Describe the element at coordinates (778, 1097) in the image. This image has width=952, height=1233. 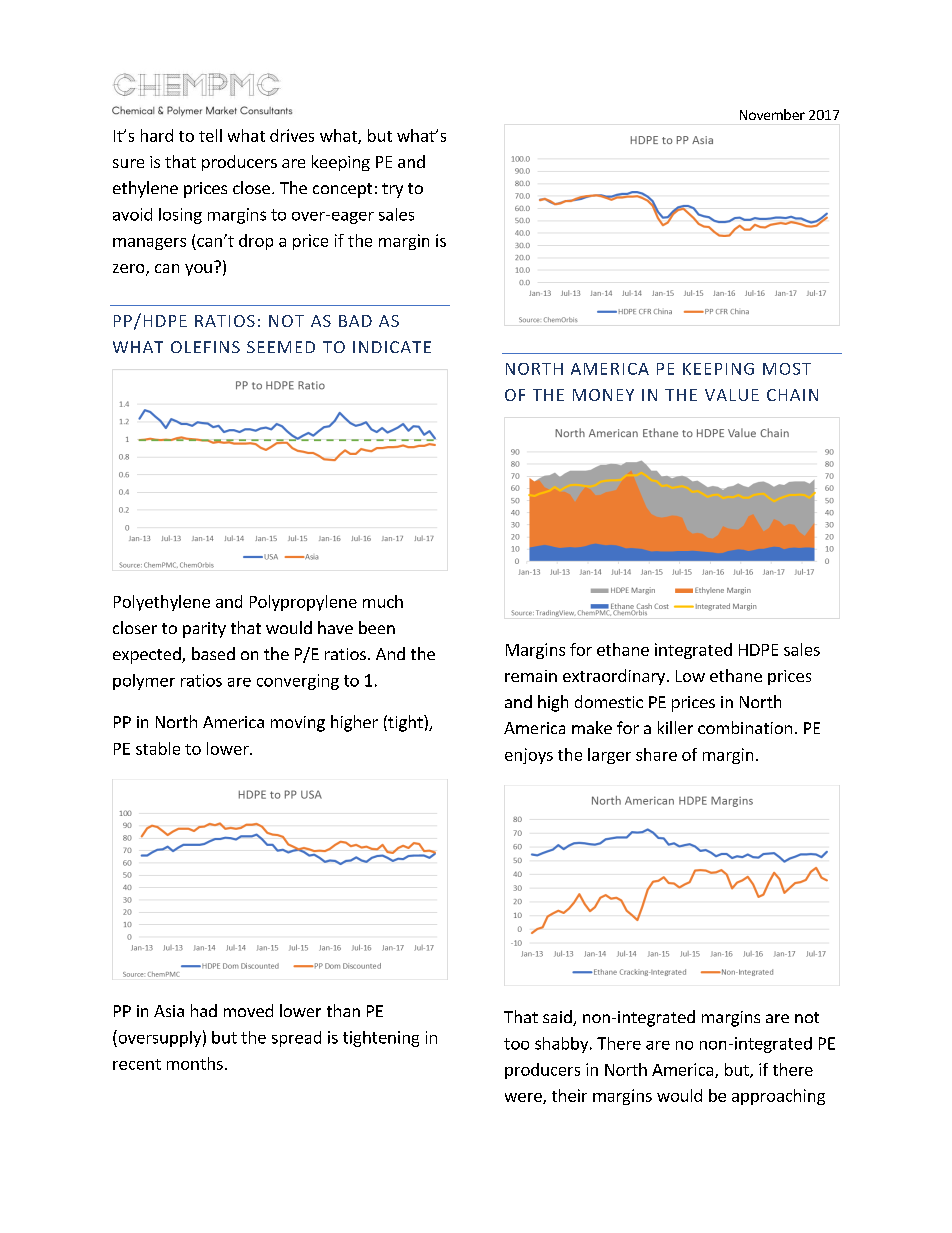
I see `approaching` at that location.
